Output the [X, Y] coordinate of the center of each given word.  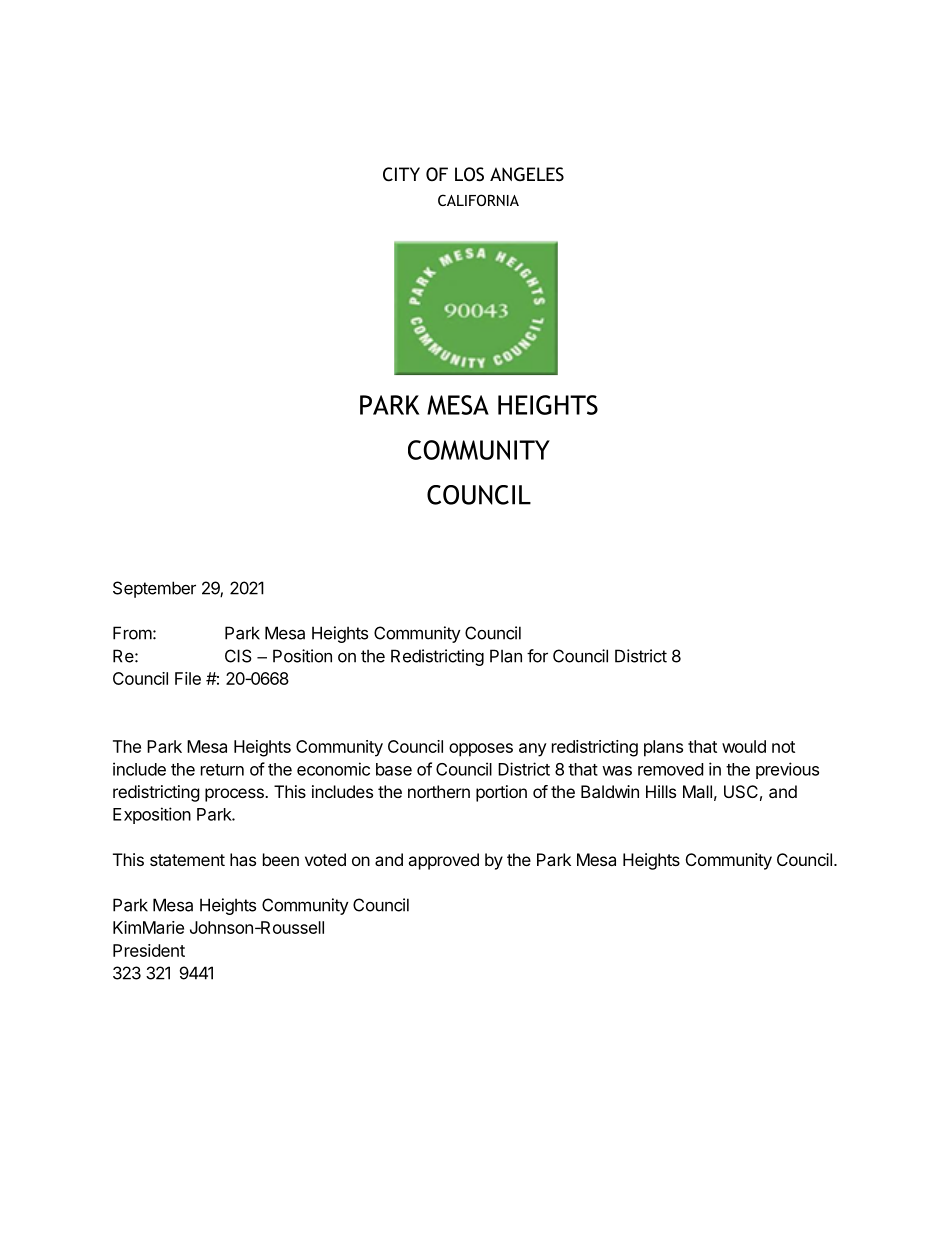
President [149, 950]
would [744, 746]
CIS [238, 656]
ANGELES [527, 174]
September [154, 589]
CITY [401, 174]
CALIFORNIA [478, 200]
